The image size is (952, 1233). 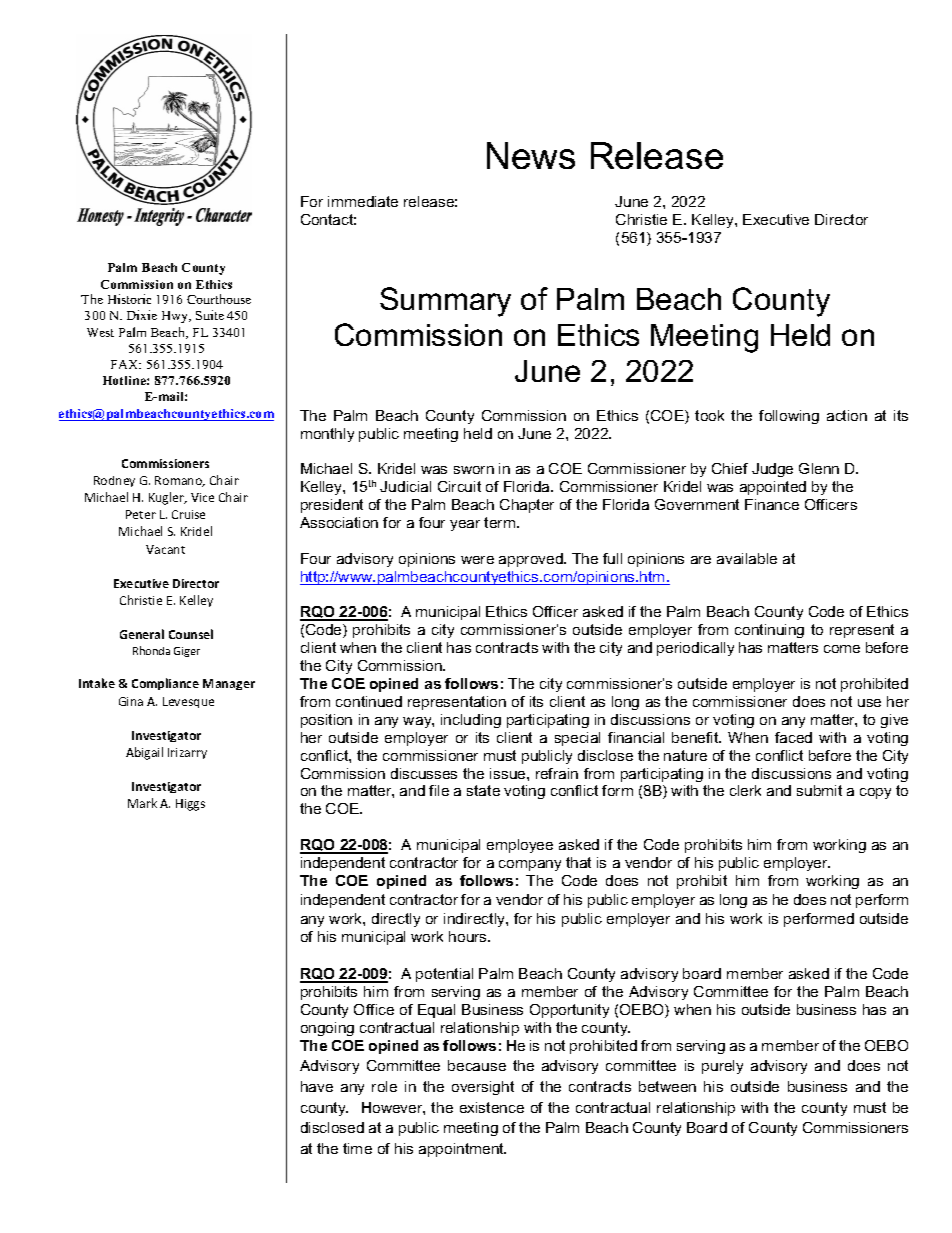 I want to click on Romano, so click(x=179, y=481).
